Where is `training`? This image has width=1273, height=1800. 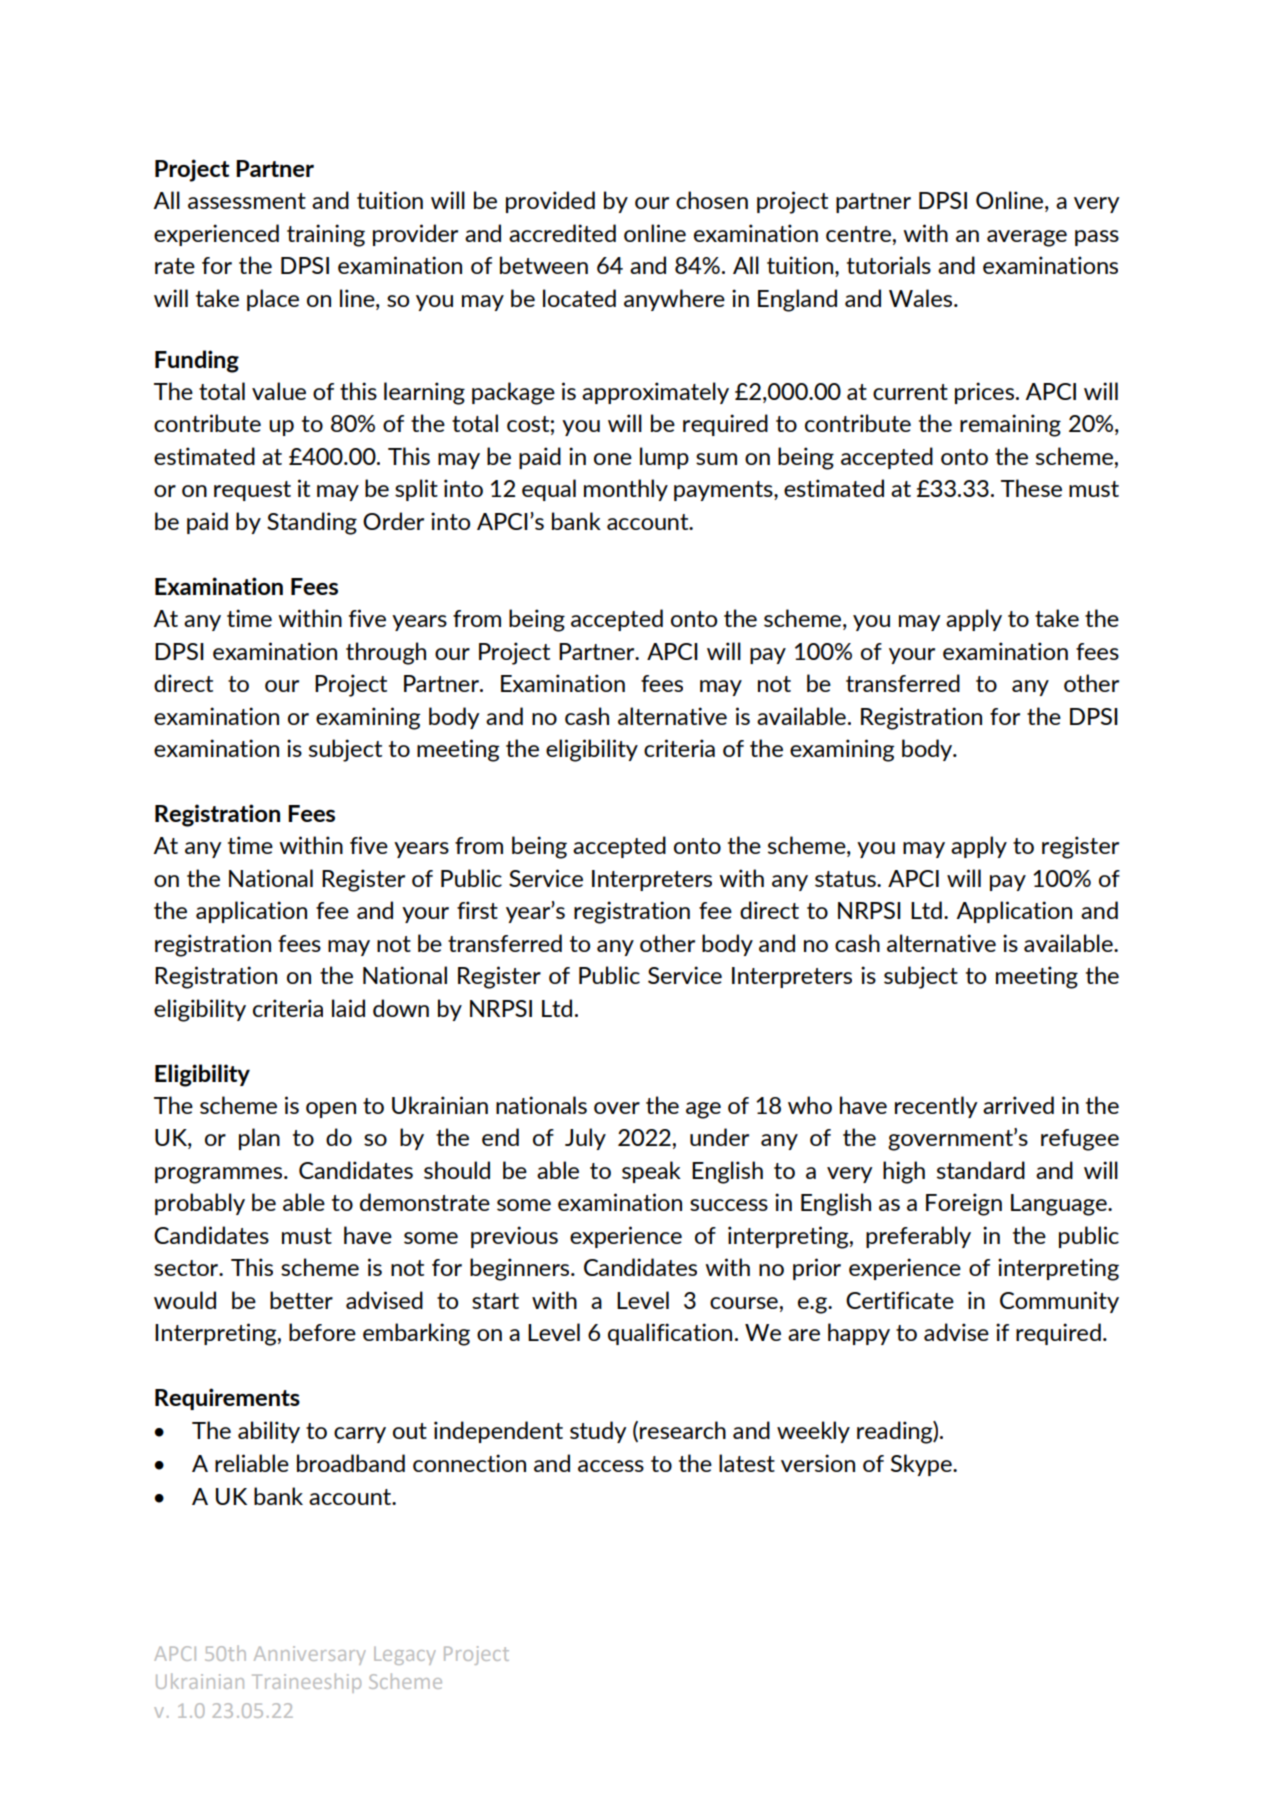
training is located at coordinates (326, 235).
